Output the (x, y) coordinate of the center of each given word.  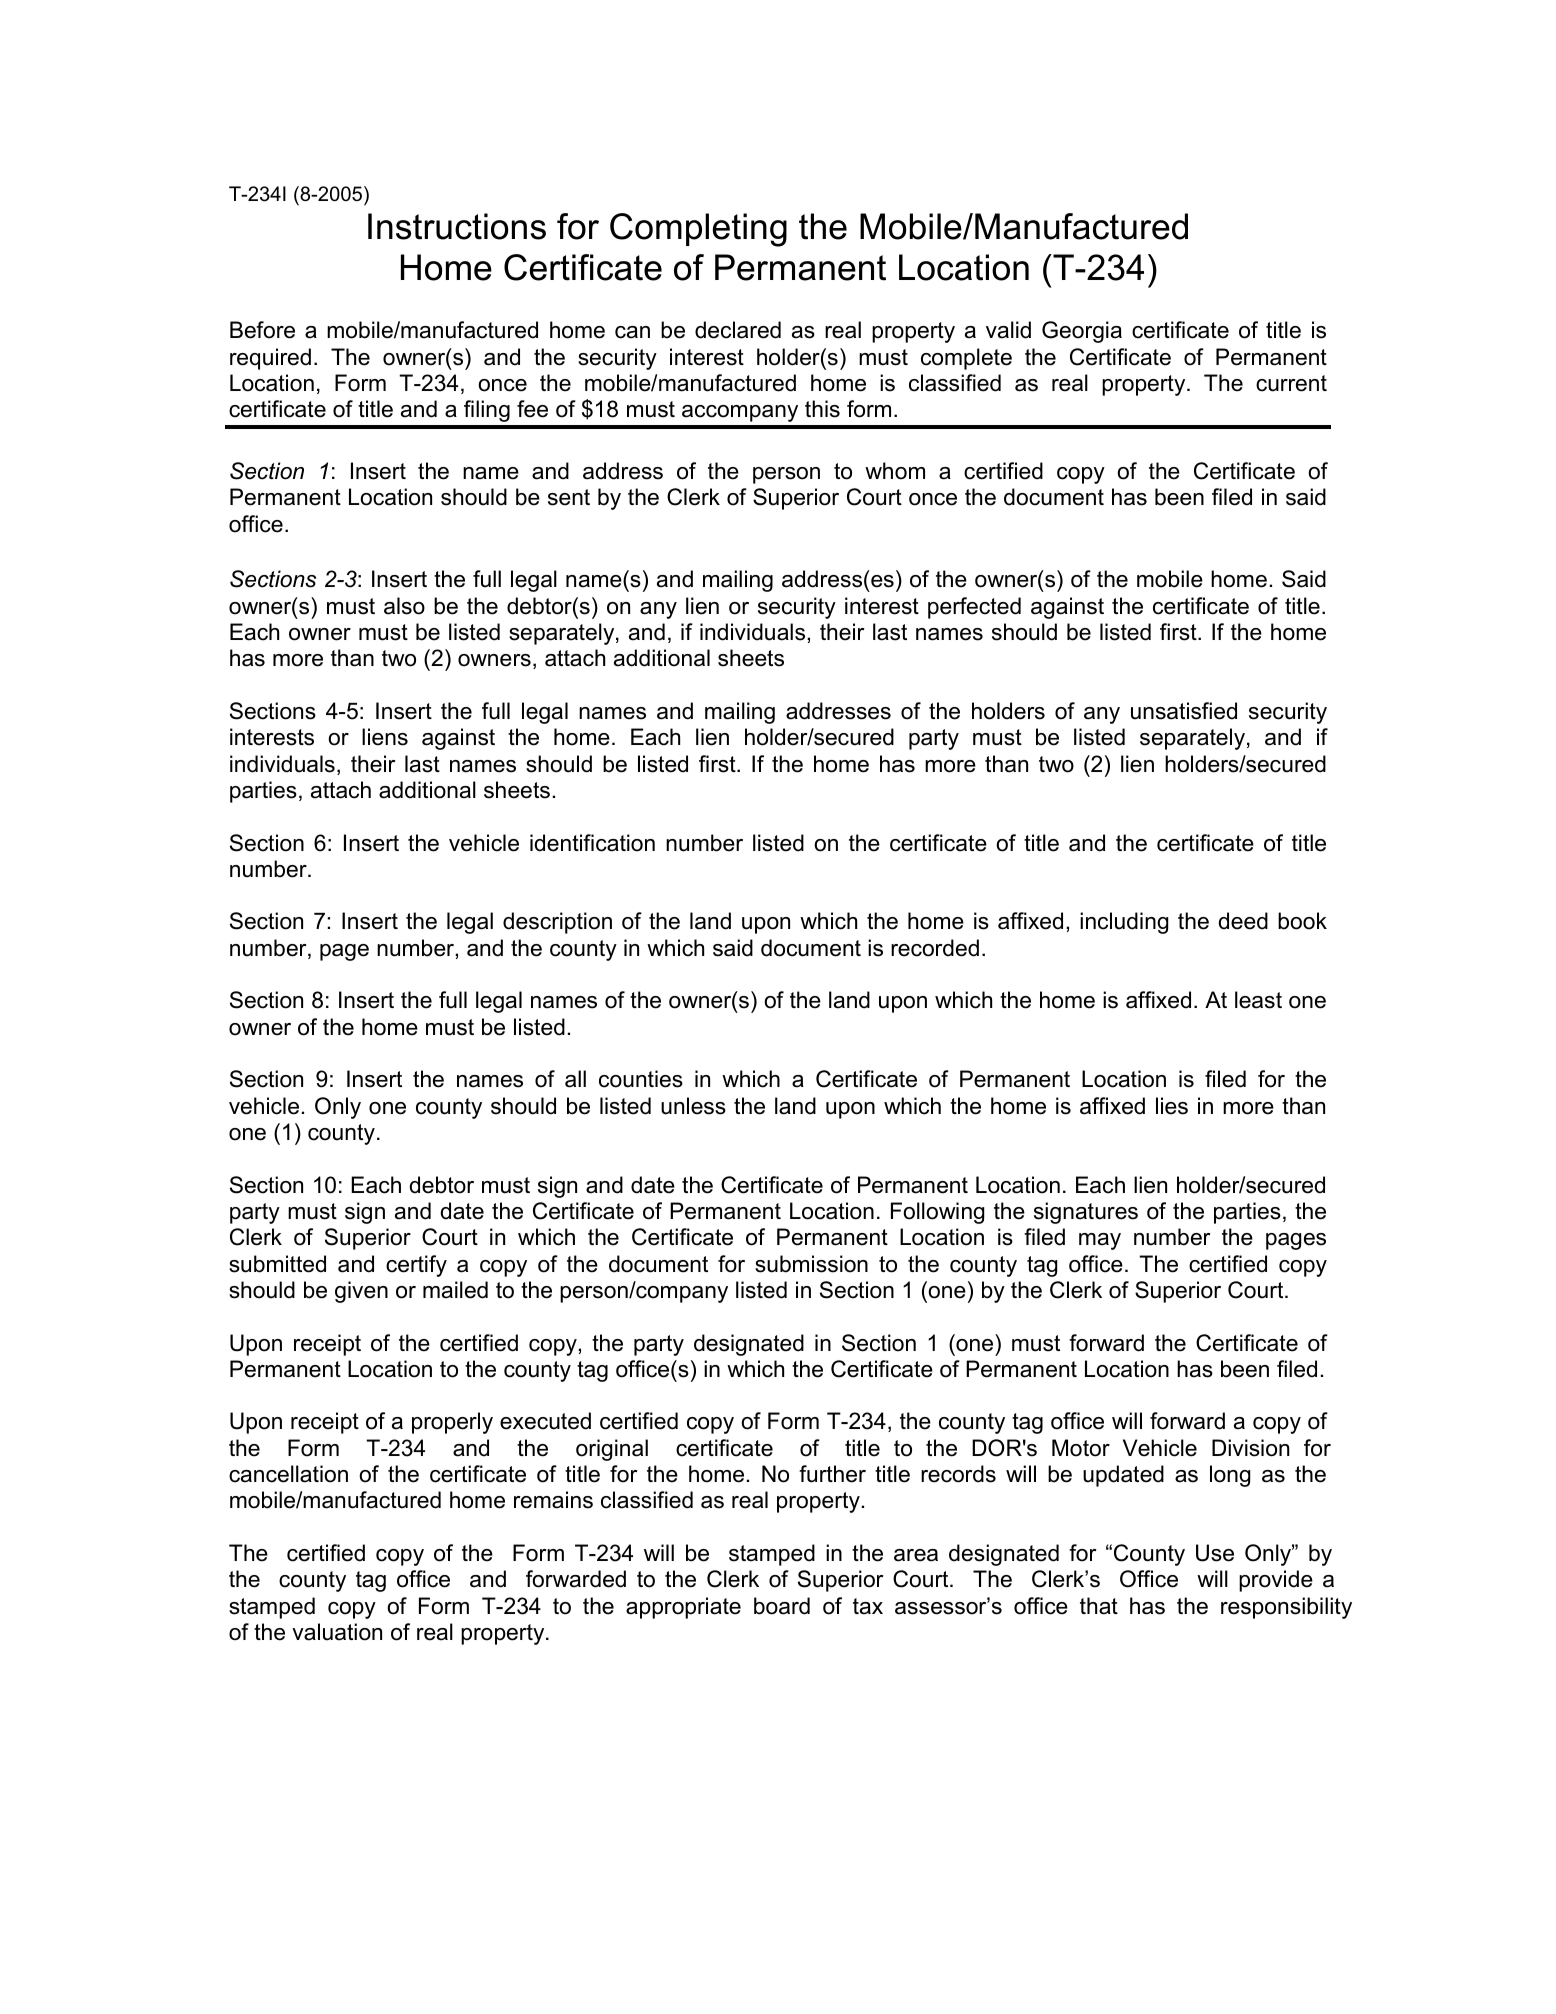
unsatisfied (1184, 711)
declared (738, 330)
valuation (337, 1632)
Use (1215, 1553)
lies (1172, 1106)
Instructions (457, 226)
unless (693, 1106)
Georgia (1082, 332)
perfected (974, 608)
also (404, 606)
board (782, 1606)
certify (416, 1266)
